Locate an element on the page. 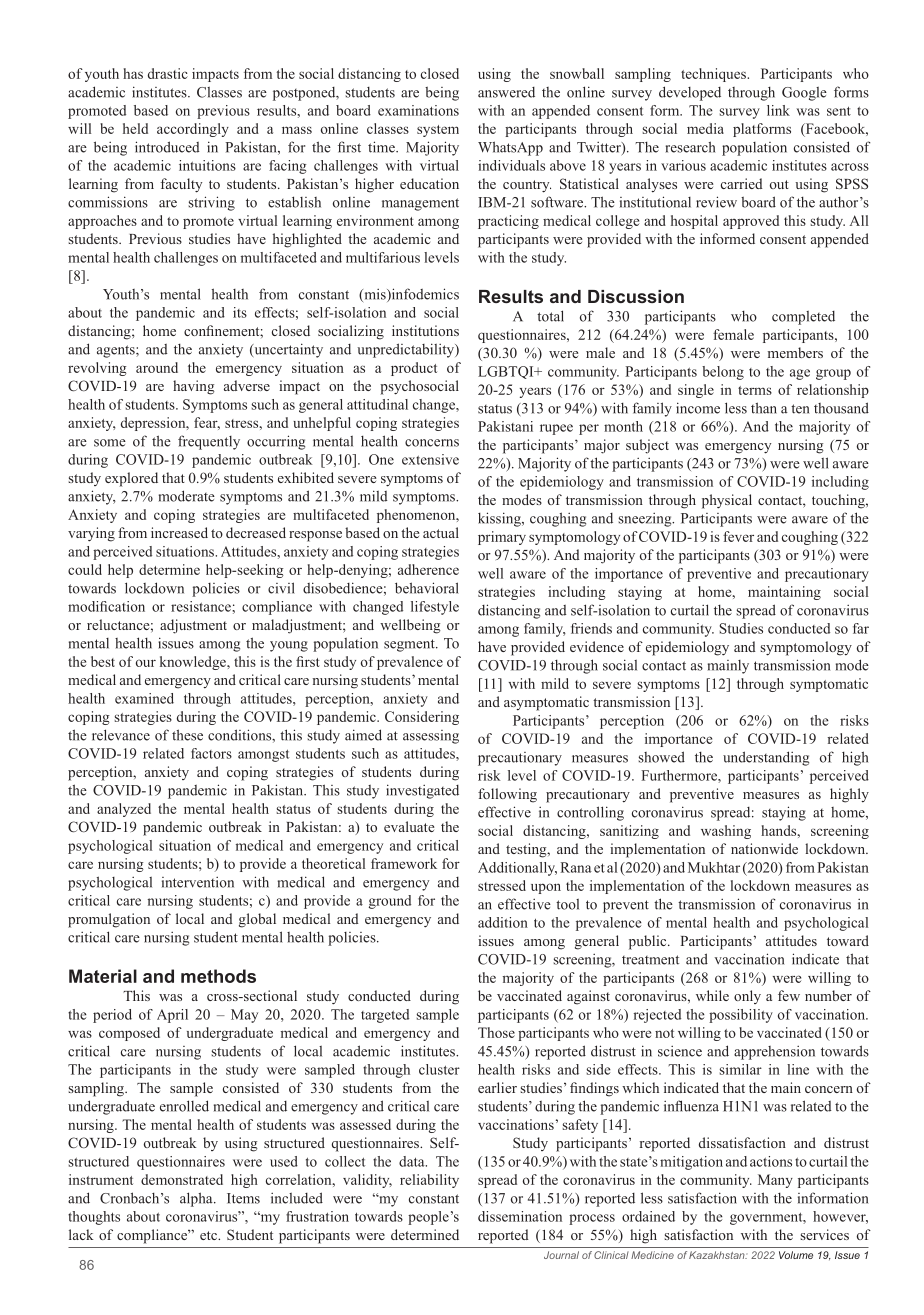  Many is located at coordinates (775, 1181).
